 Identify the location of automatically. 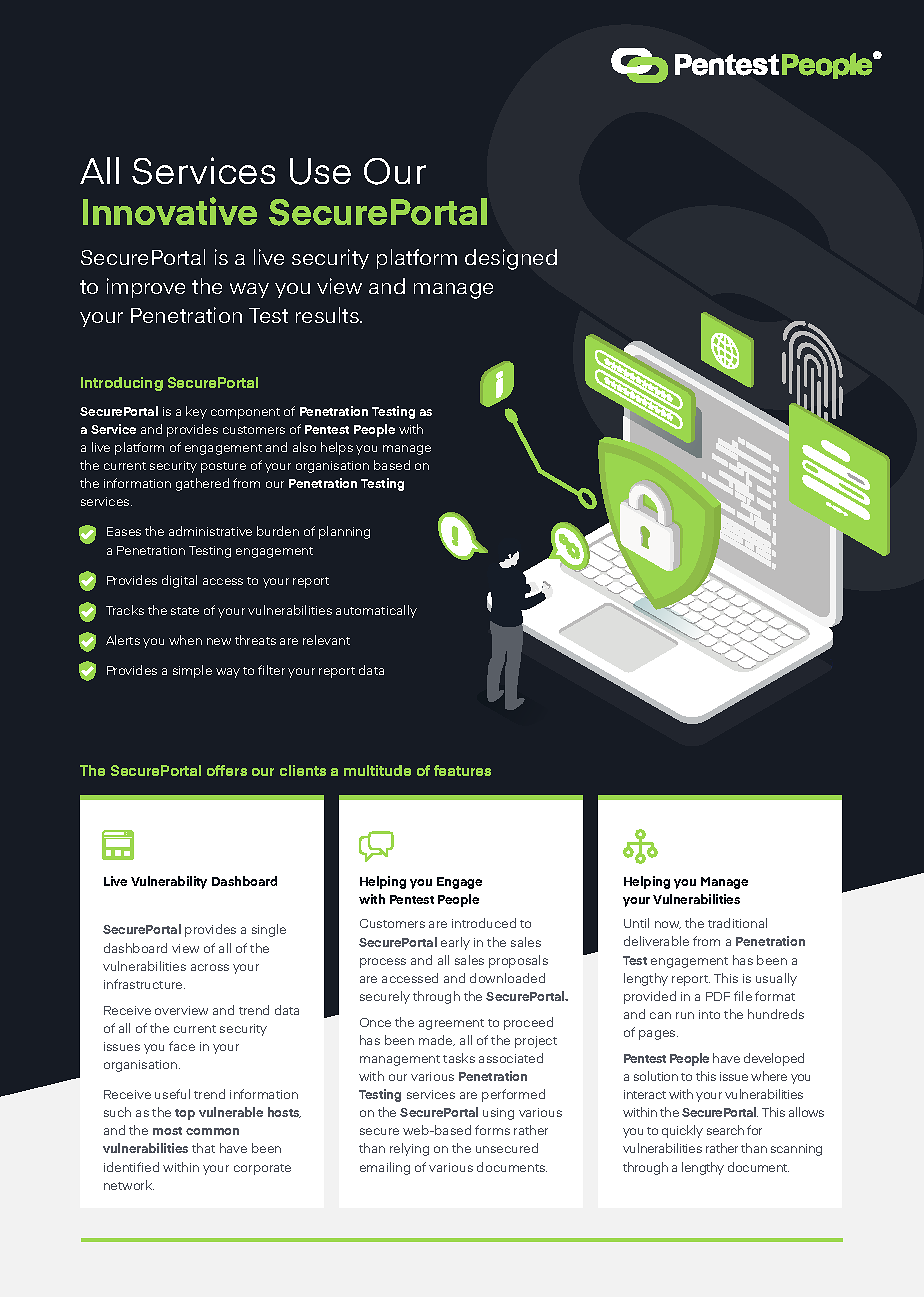
(376, 611).
